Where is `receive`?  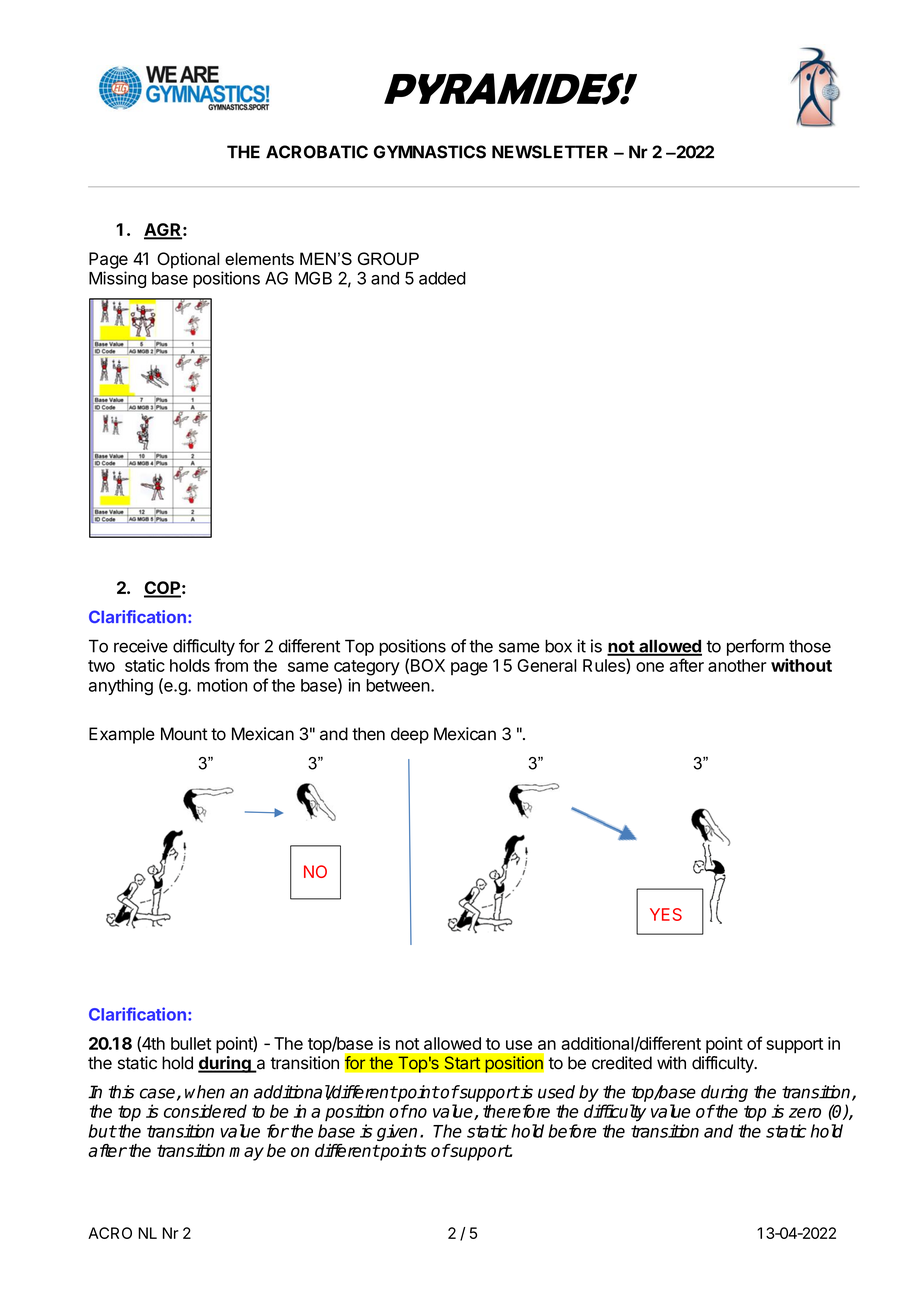
receive is located at coordinates (141, 646).
